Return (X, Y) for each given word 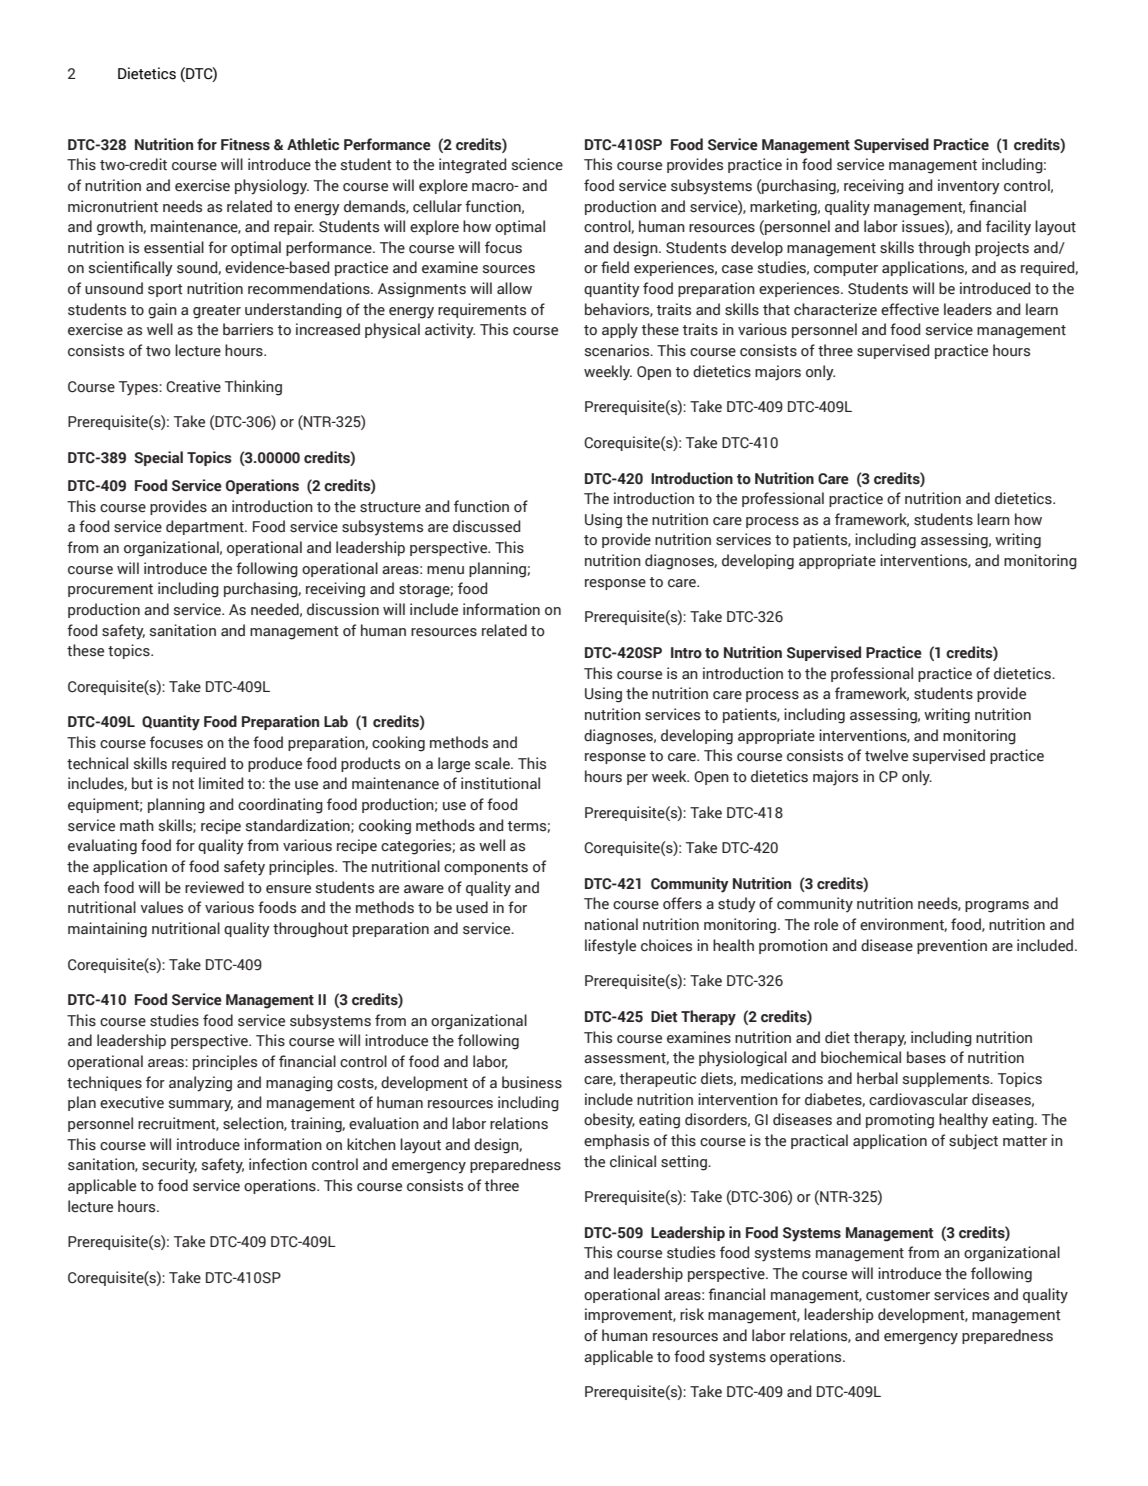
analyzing (200, 1084)
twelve (886, 755)
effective (910, 309)
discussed (486, 526)
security (169, 1166)
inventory (969, 187)
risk (692, 1314)
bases (926, 1057)
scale (493, 763)
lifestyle (610, 947)
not (183, 784)
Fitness (245, 144)
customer (898, 1295)
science (537, 164)
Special (158, 458)
